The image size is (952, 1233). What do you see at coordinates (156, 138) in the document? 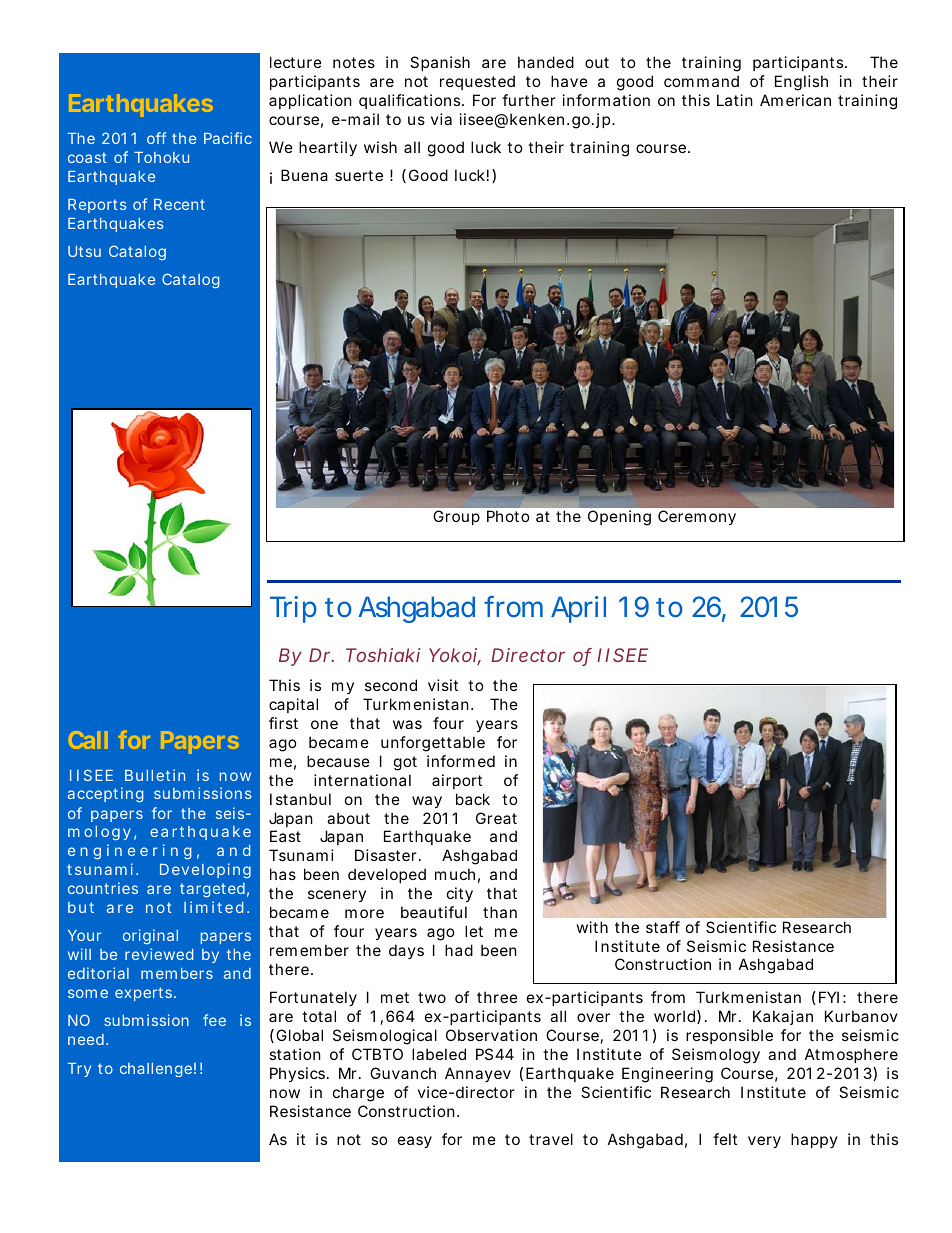
I see `off` at bounding box center [156, 138].
